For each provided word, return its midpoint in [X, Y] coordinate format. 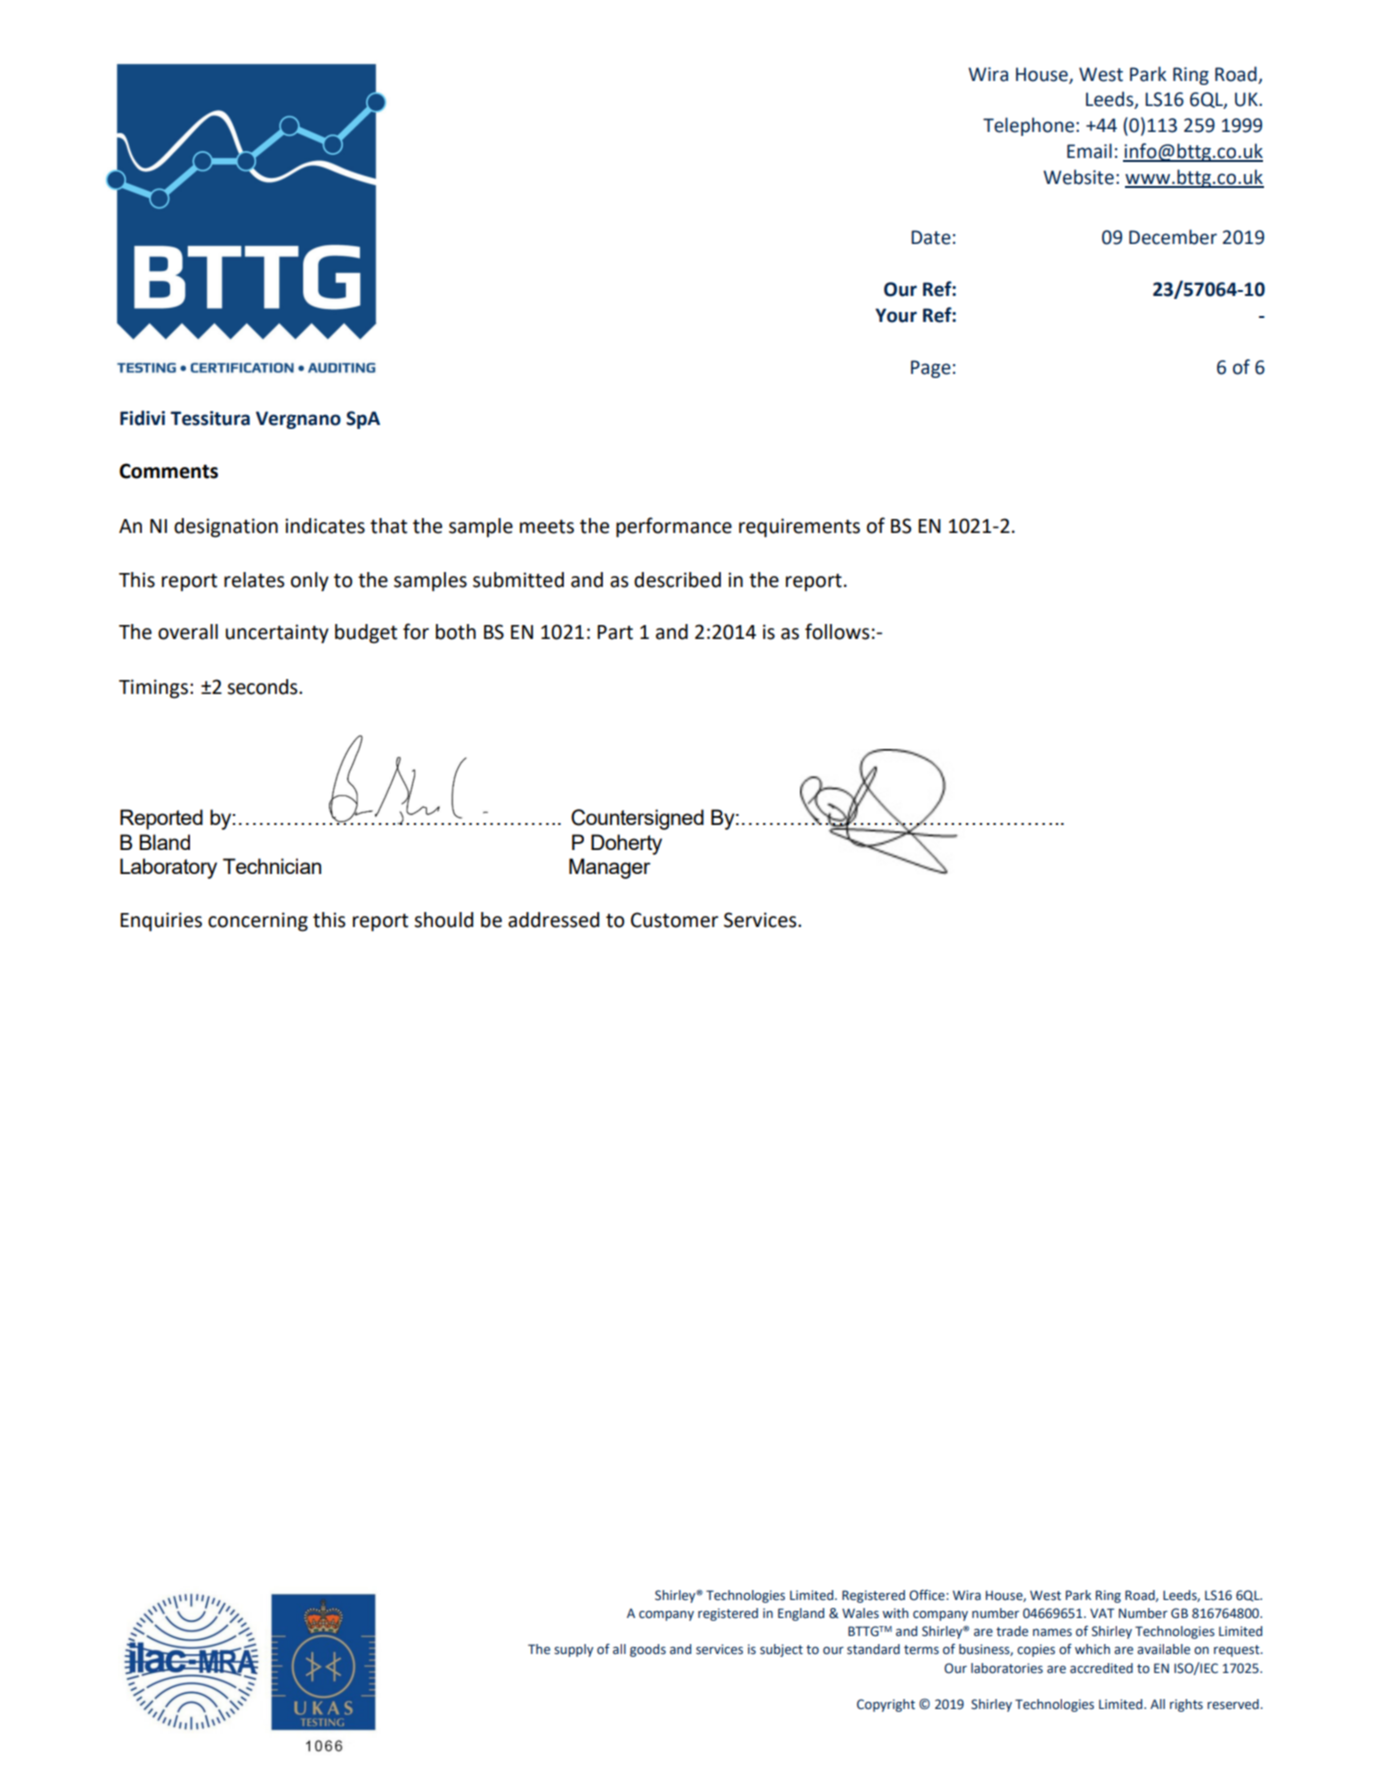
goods [648, 1650]
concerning [258, 922]
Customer [674, 920]
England [801, 1614]
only [310, 581]
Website [1078, 177]
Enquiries [161, 921]
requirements [799, 527]
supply [573, 1650]
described [677, 580]
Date [931, 237]
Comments [168, 471]
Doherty [626, 844]
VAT [1102, 1613]
